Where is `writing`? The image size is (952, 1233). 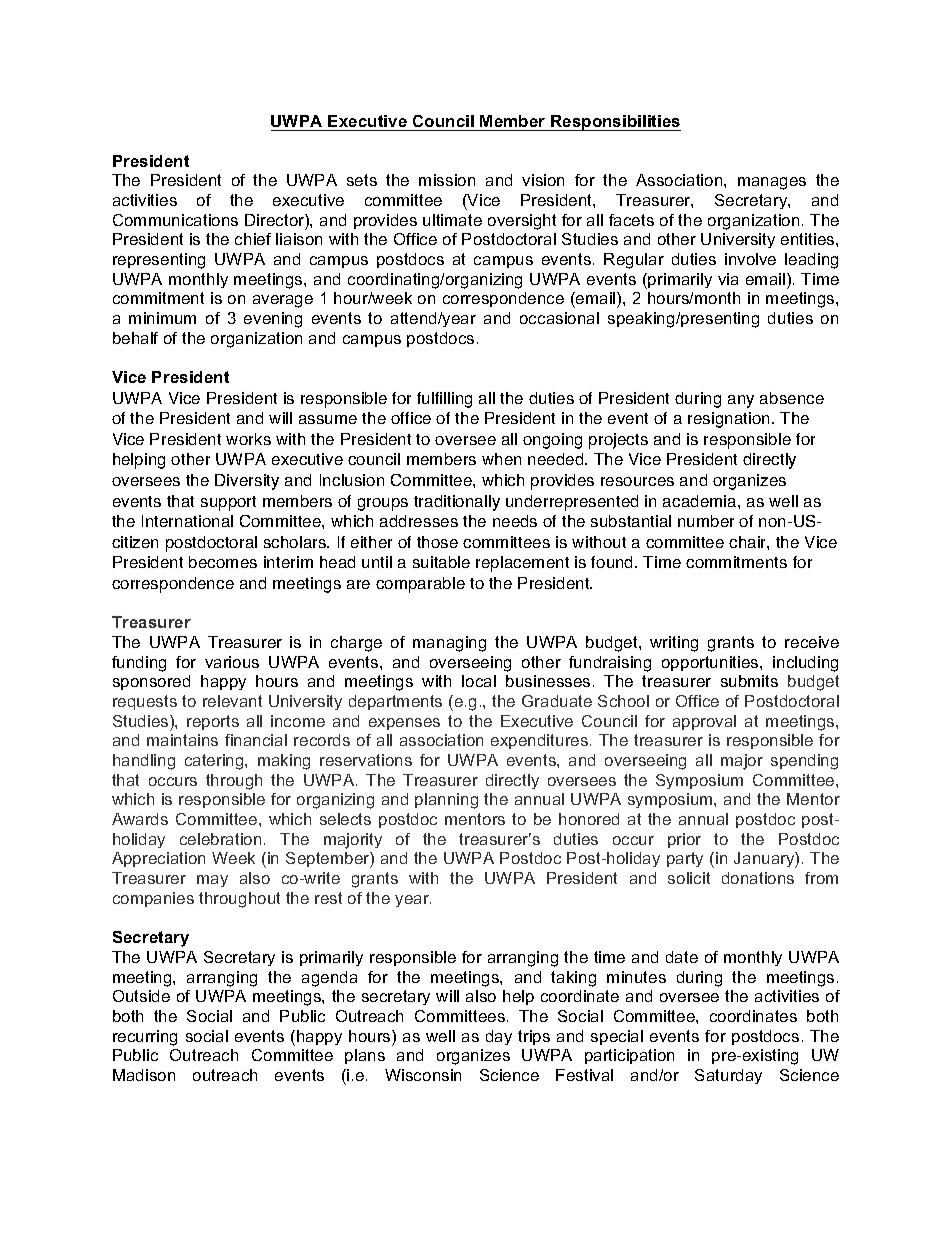 writing is located at coordinates (674, 644).
